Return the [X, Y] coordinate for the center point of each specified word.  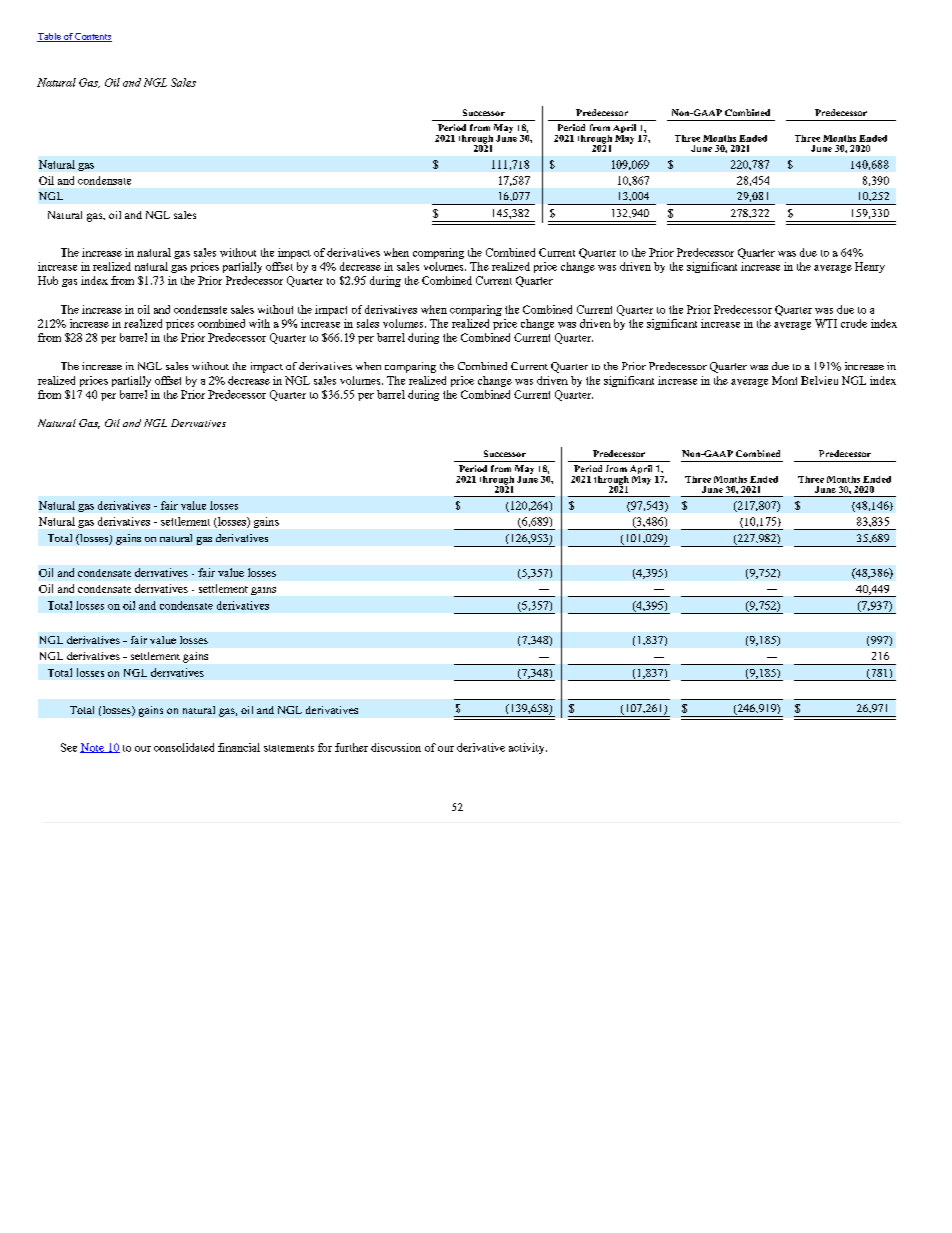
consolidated [184, 747]
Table [50, 37]
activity [528, 748]
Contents [93, 37]
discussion [396, 747]
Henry [870, 267]
